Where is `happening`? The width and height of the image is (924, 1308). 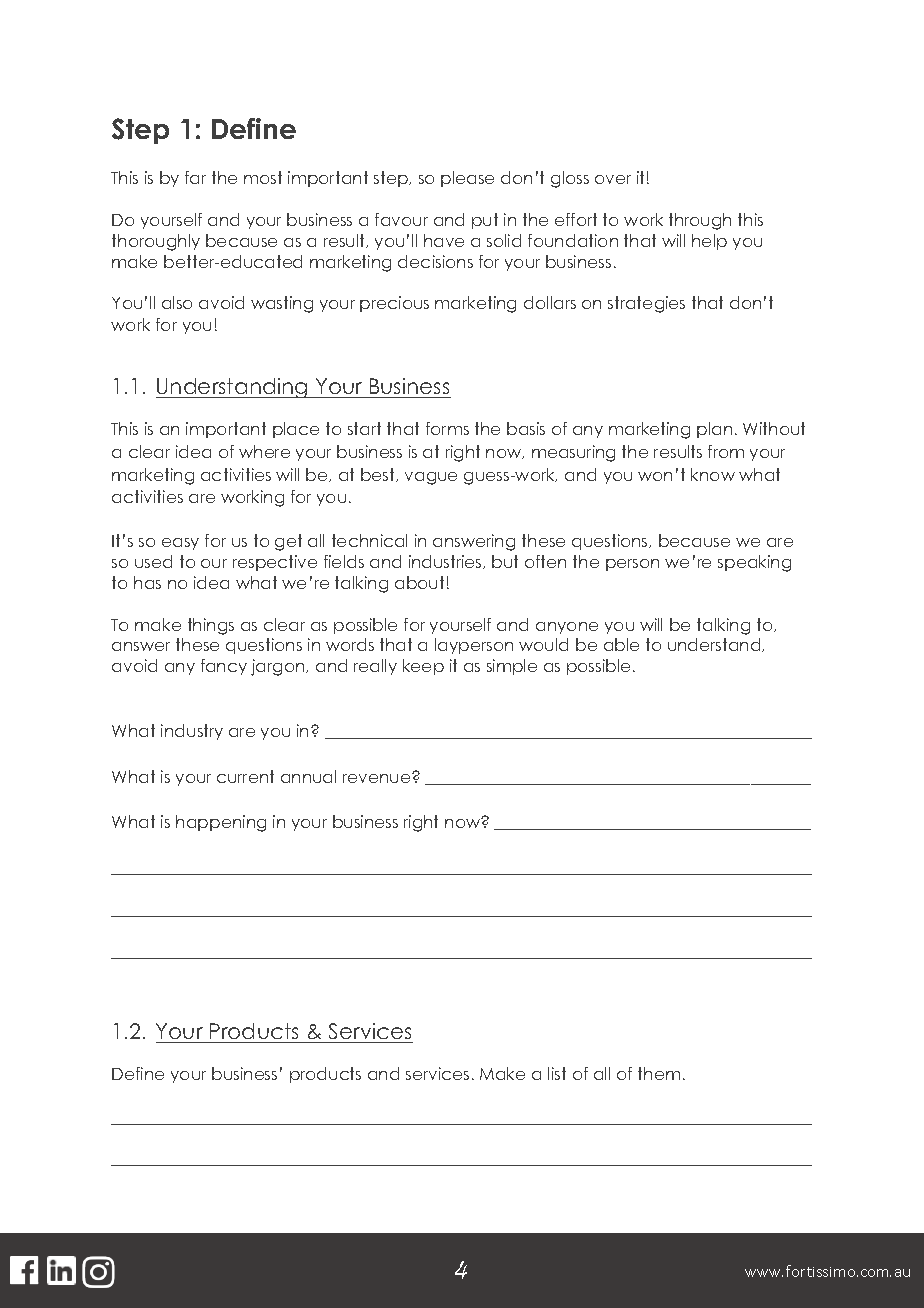 happening is located at coordinates (221, 823).
